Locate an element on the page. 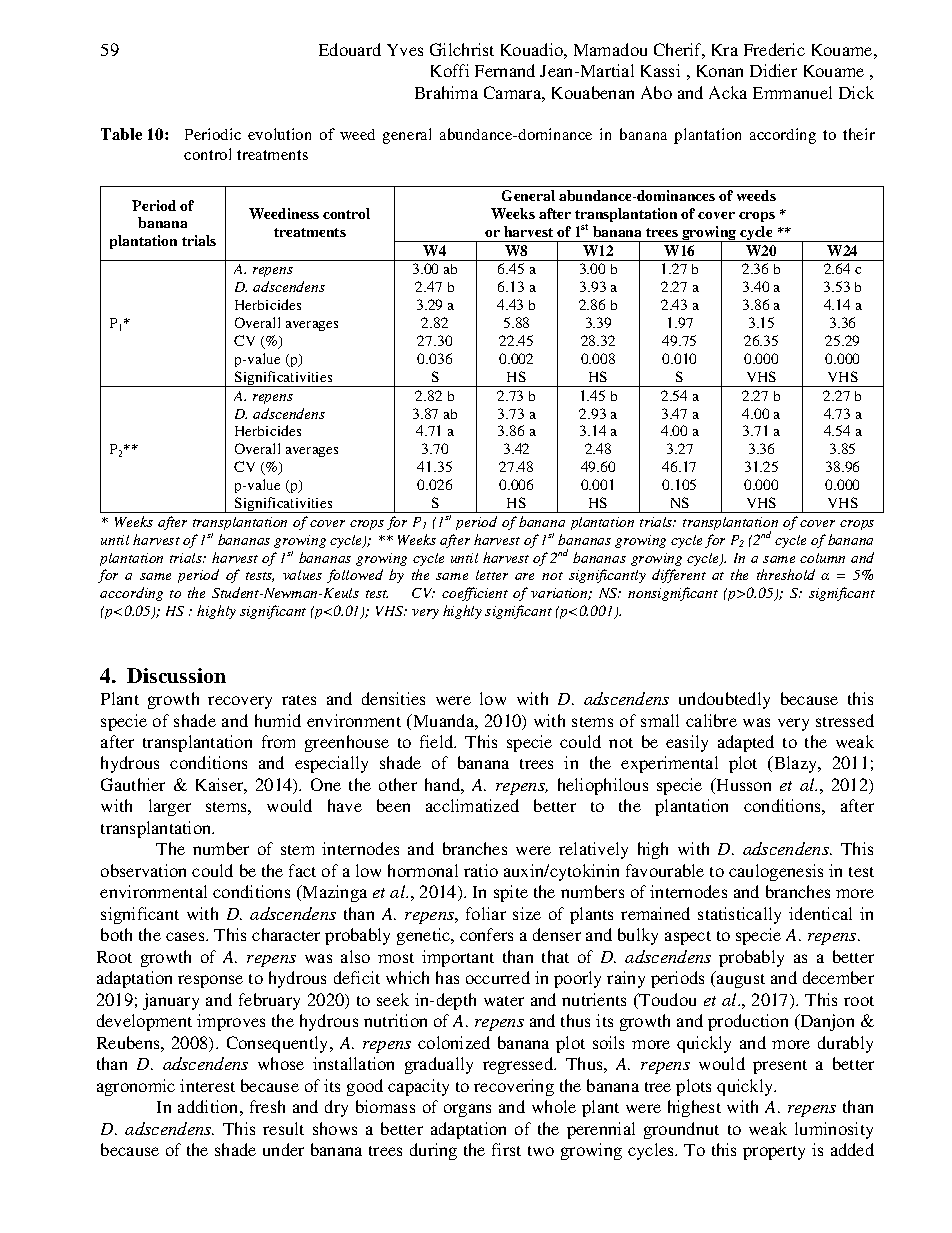  interest is located at coordinates (207, 1085).
